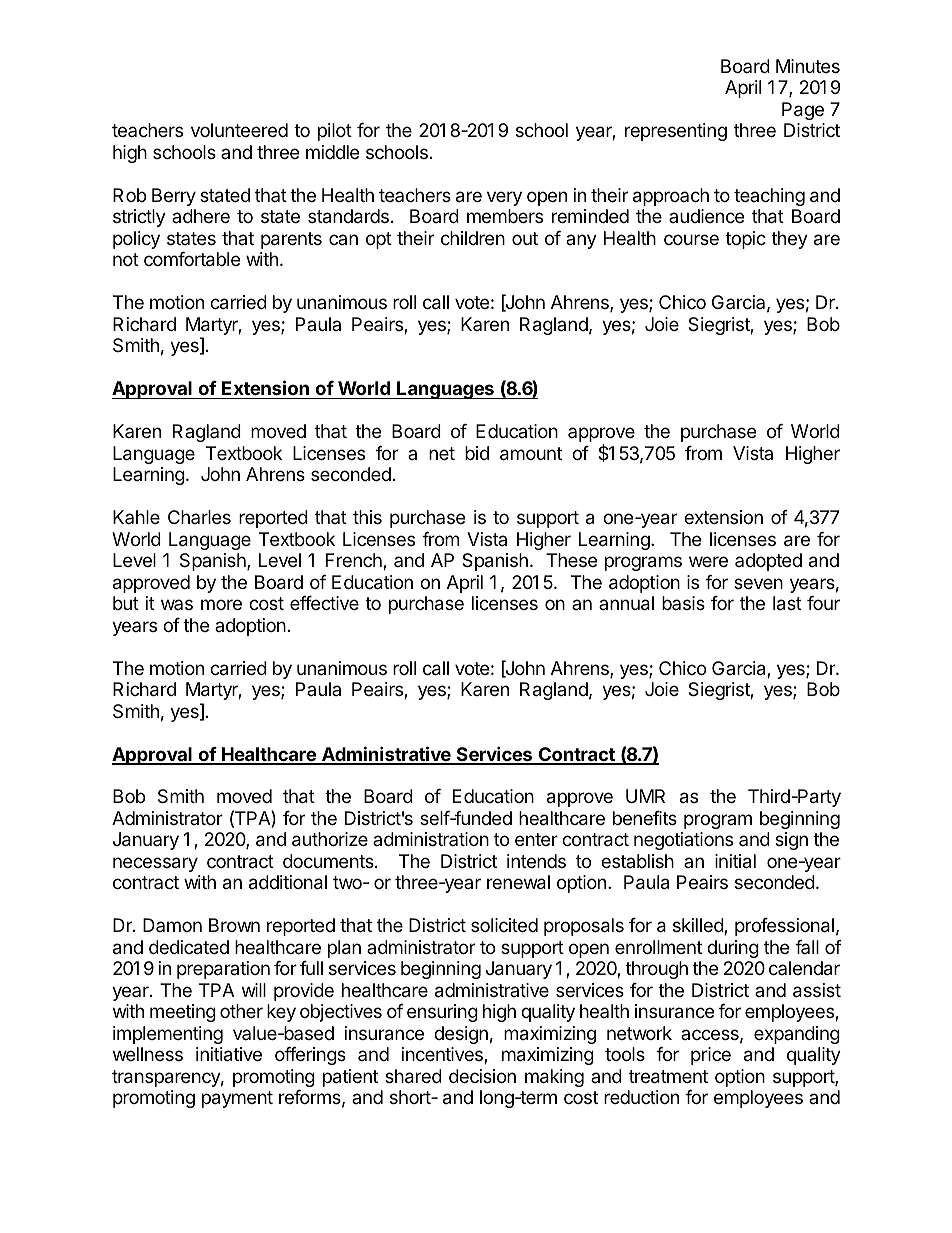 Image resolution: width=952 pixels, height=1233 pixels. What do you see at coordinates (504, 198) in the document?
I see `very` at bounding box center [504, 198].
